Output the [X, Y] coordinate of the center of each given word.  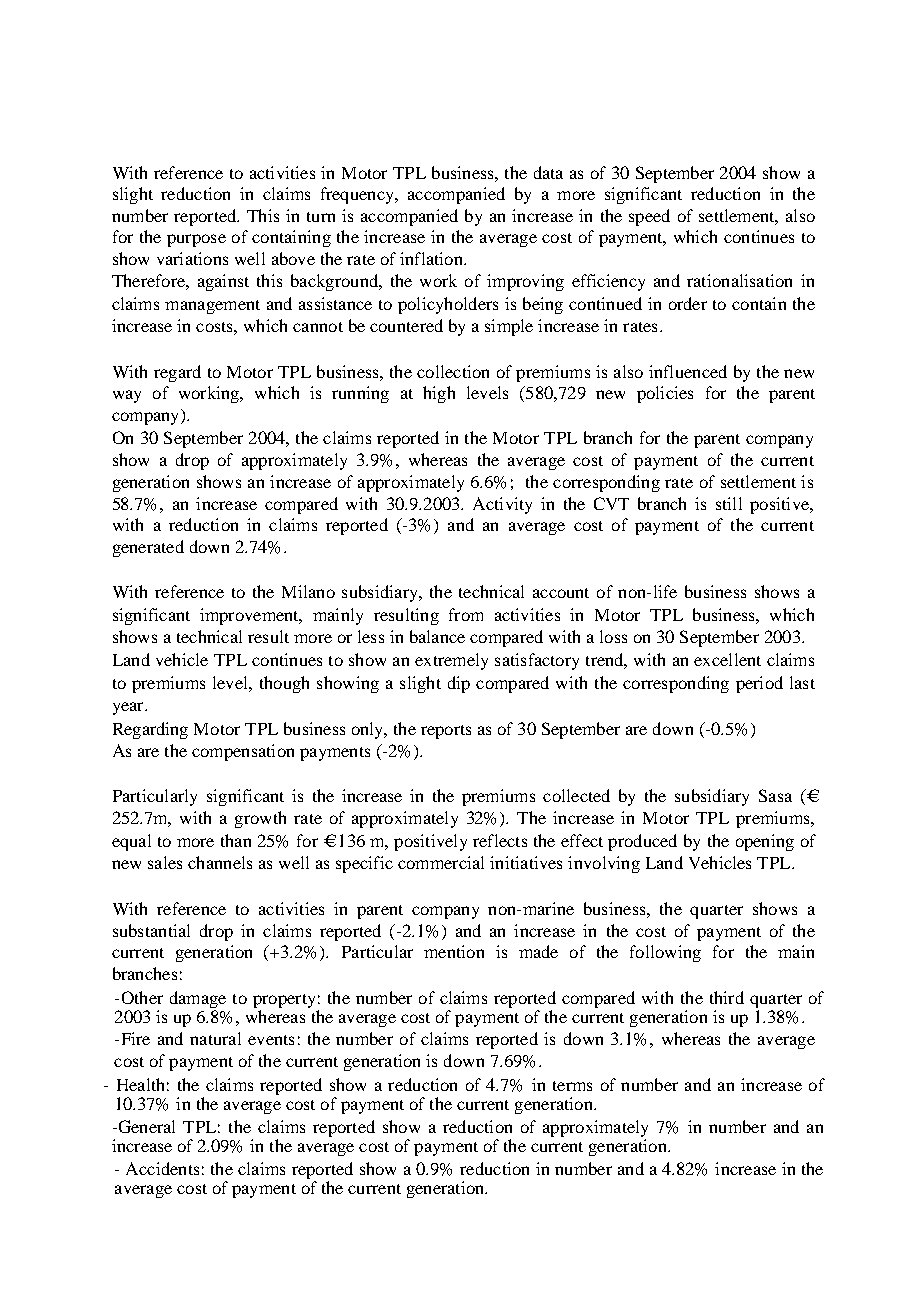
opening [765, 842]
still [729, 503]
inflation [432, 258]
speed [649, 217]
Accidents [162, 1168]
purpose [196, 240]
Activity [502, 505]
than [236, 840]
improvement [250, 616]
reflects [500, 840]
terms [572, 1086]
